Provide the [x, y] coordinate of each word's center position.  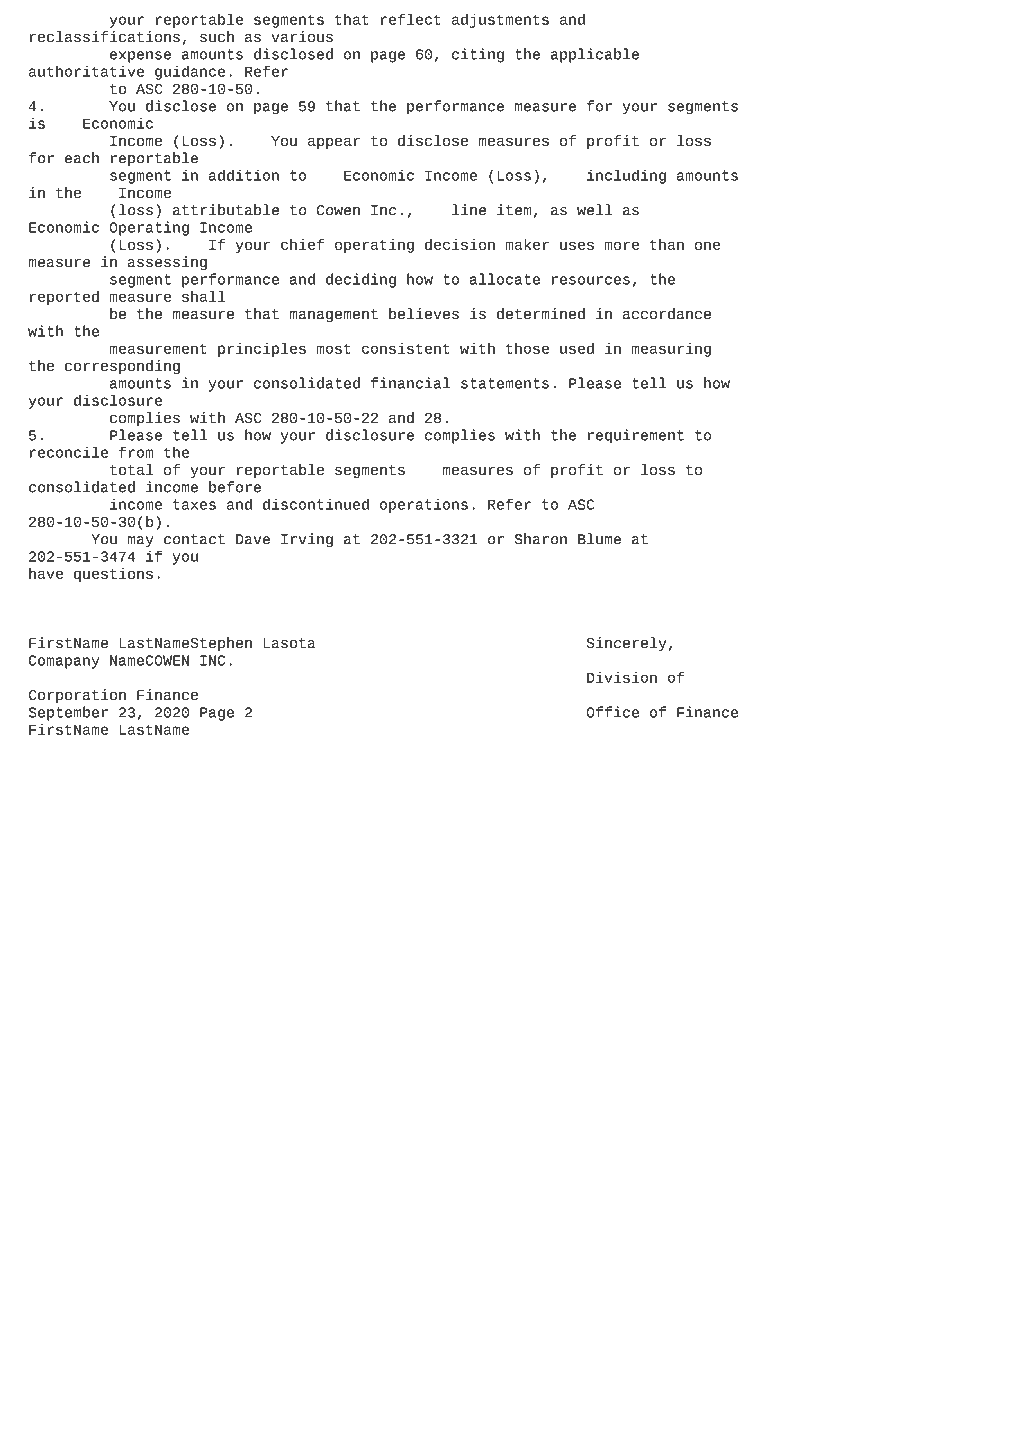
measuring [671, 349]
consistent [406, 348]
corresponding [122, 367]
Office [612, 712]
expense [140, 57]
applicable [595, 55]
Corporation [77, 696]
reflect [411, 19]
